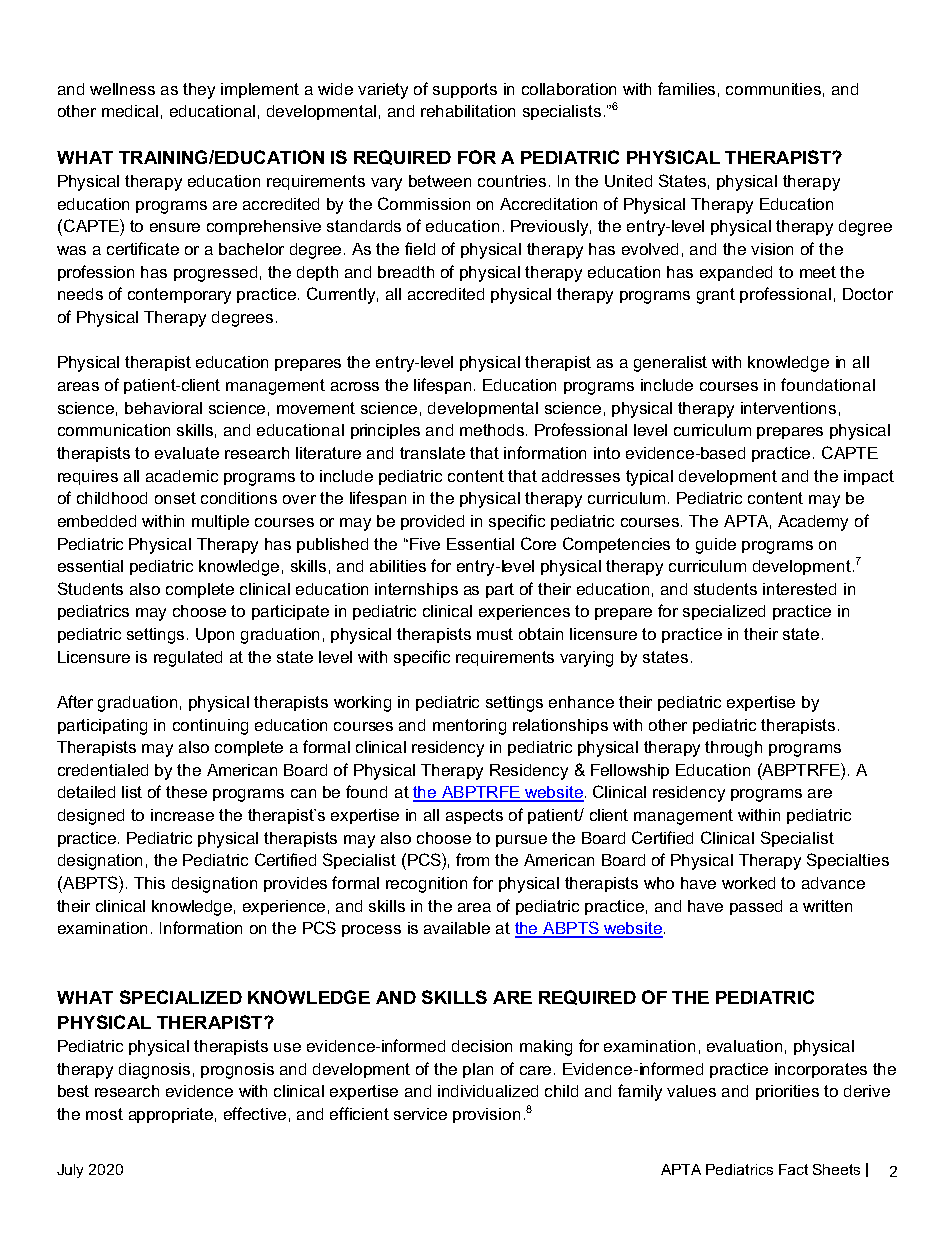 The width and height of the document is (952, 1233). Describe the element at coordinates (130, 111) in the document. I see `medical` at that location.
